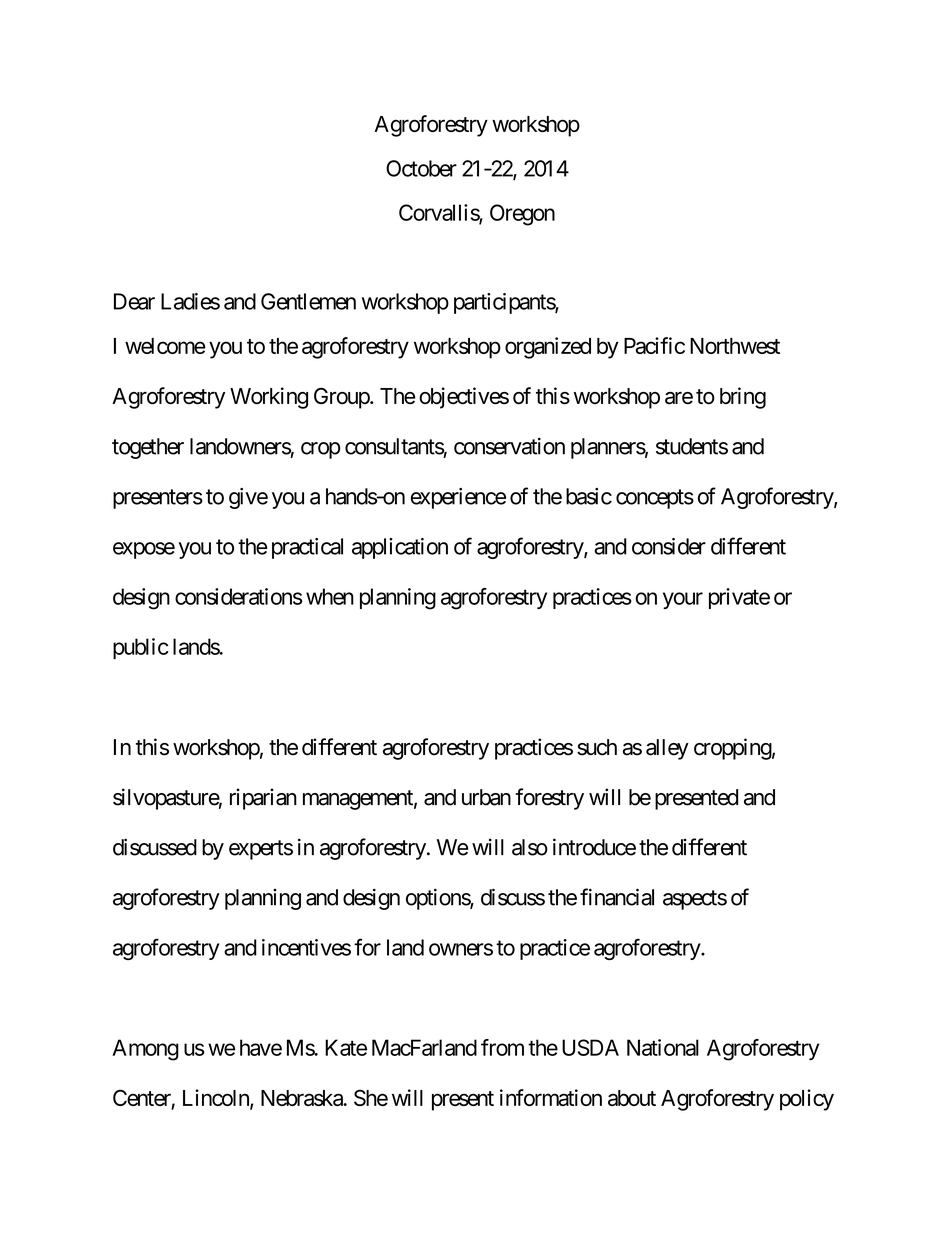 The width and height of the image is (952, 1233). What do you see at coordinates (263, 799) in the image?
I see `riparian` at bounding box center [263, 799].
